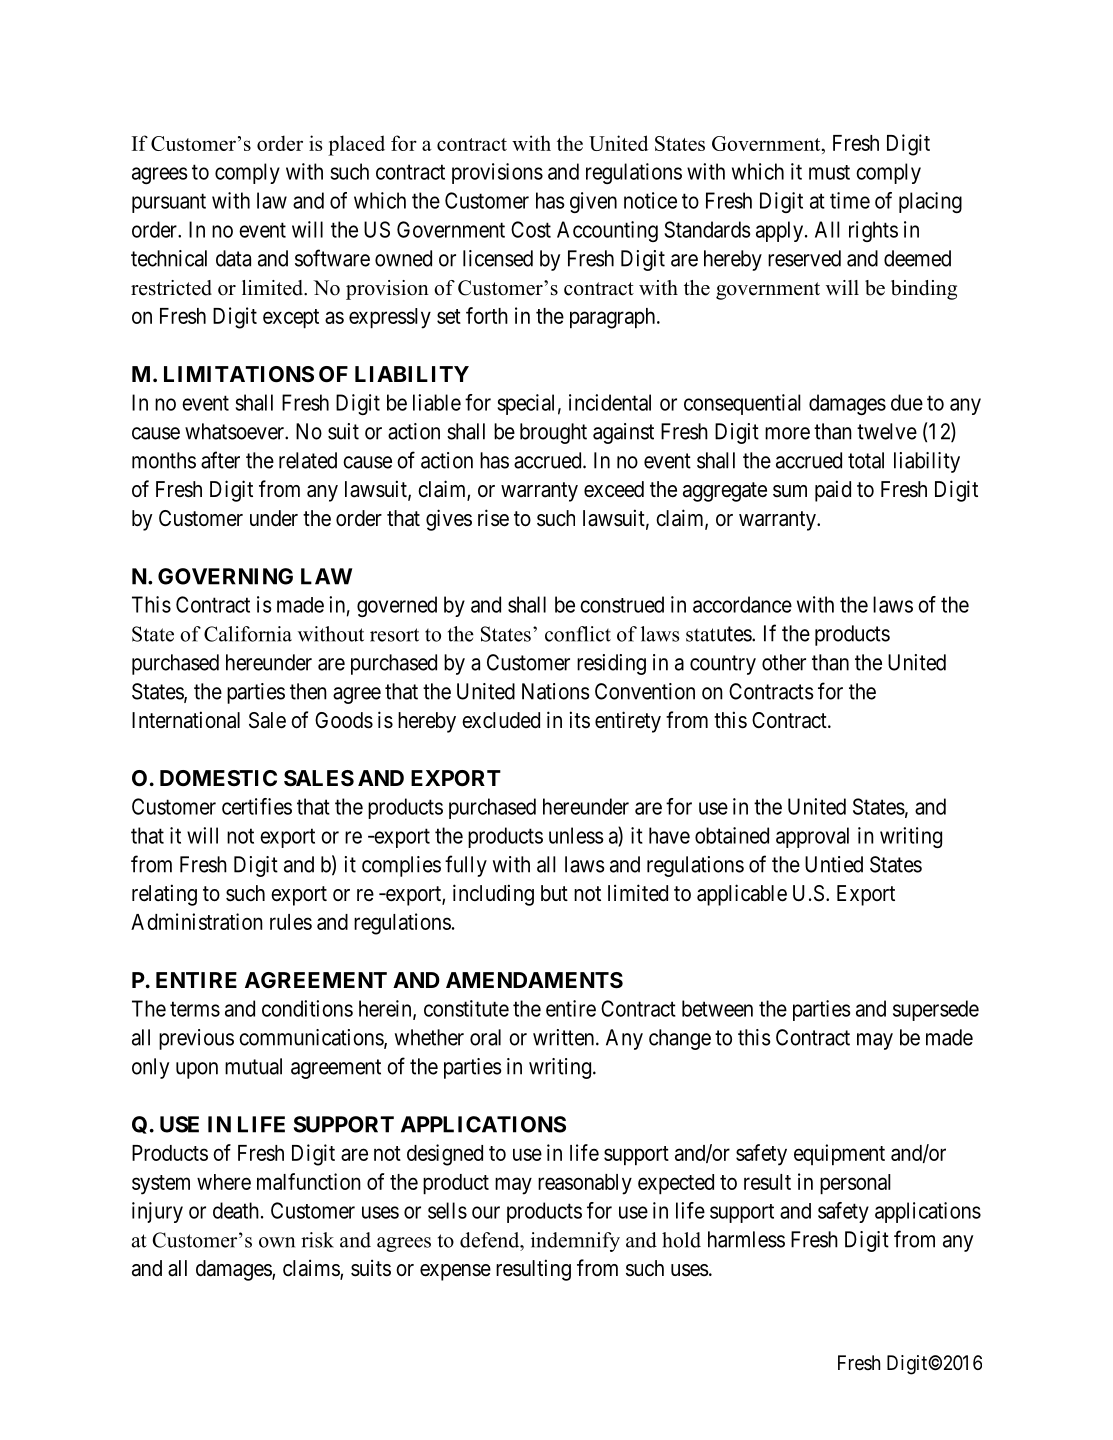 The width and height of the screenshot is (1113, 1440). What do you see at coordinates (236, 1210) in the screenshot?
I see `death` at bounding box center [236, 1210].
